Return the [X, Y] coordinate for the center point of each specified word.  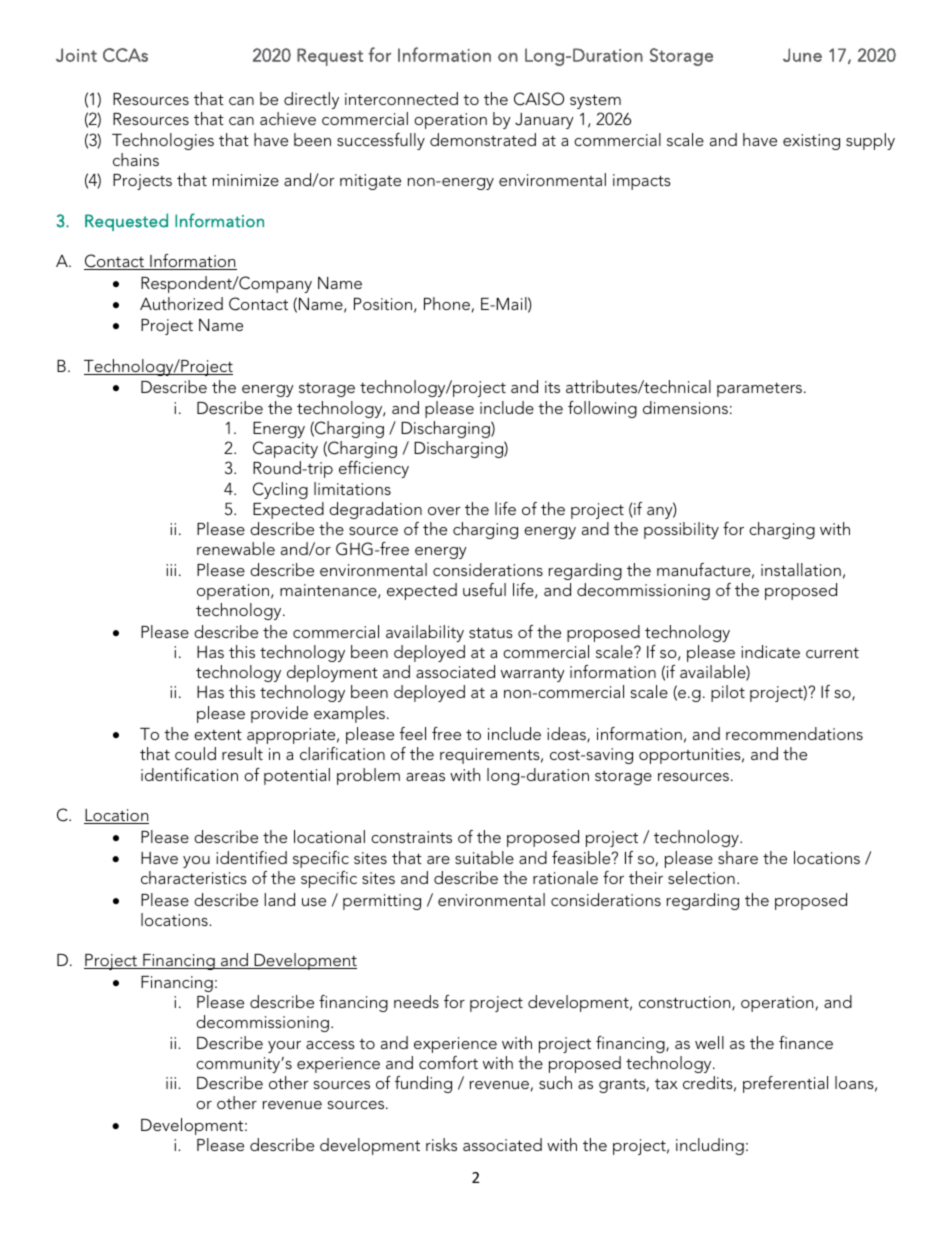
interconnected [401, 98]
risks [441, 1144]
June [802, 55]
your [284, 1047]
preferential [785, 1084]
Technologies [163, 141]
